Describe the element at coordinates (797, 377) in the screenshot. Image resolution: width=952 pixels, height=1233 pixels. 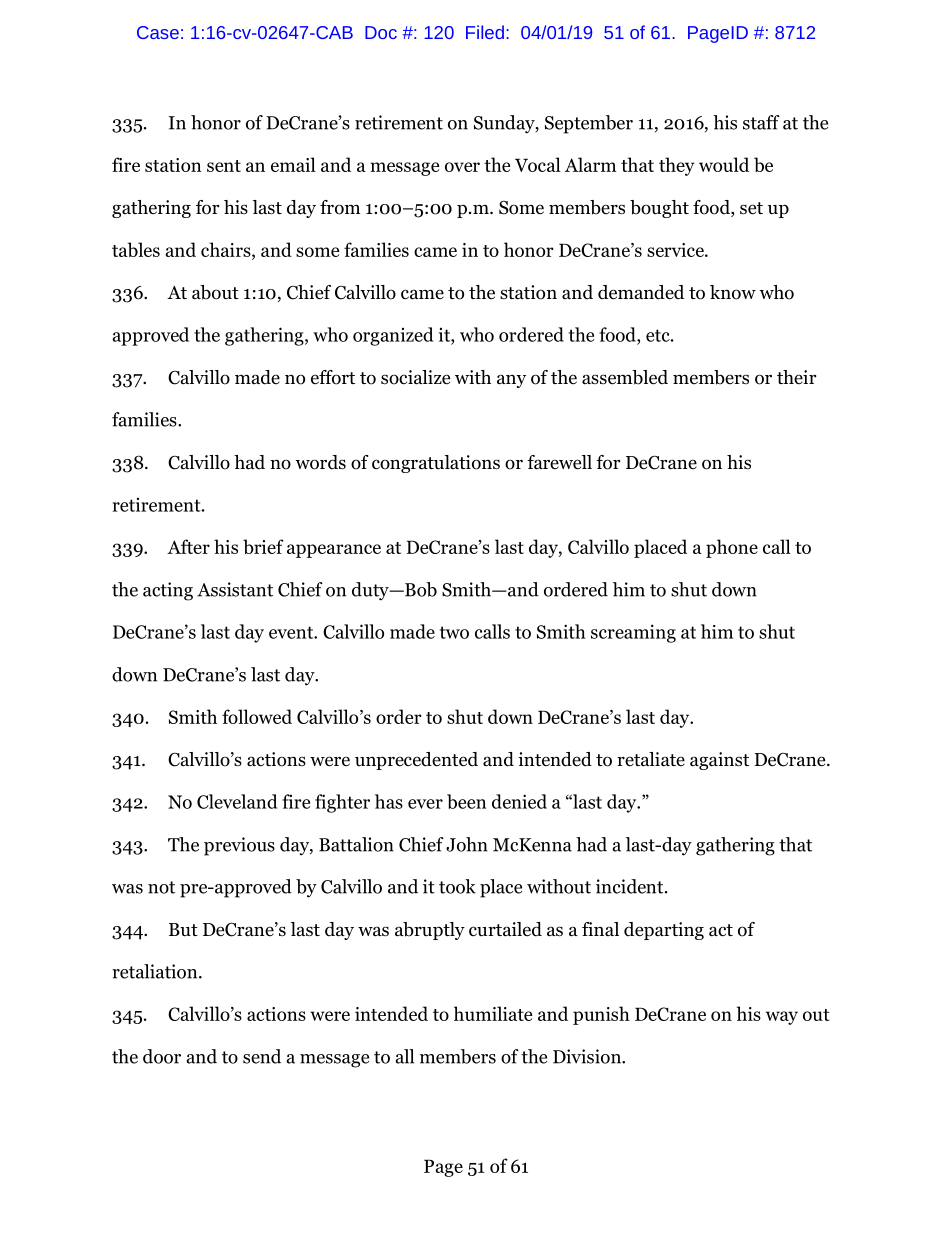
I see `their` at that location.
